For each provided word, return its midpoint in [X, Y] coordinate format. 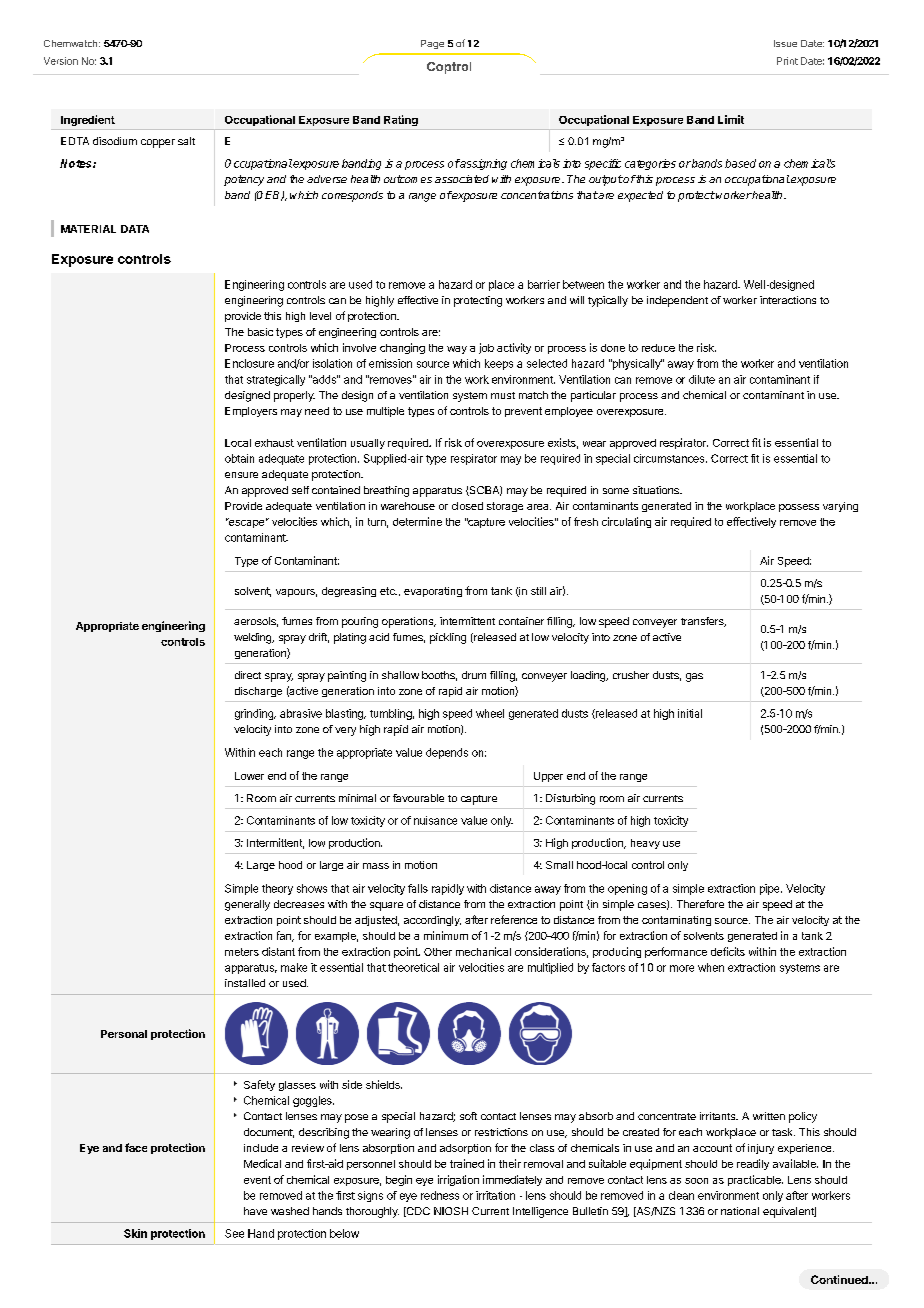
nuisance [435, 820]
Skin [135, 1233]
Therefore [700, 904]
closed [467, 506]
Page [432, 44]
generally [247, 905]
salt [186, 141]
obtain [239, 458]
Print [787, 61]
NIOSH [451, 1211]
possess [799, 508]
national [740, 1211]
